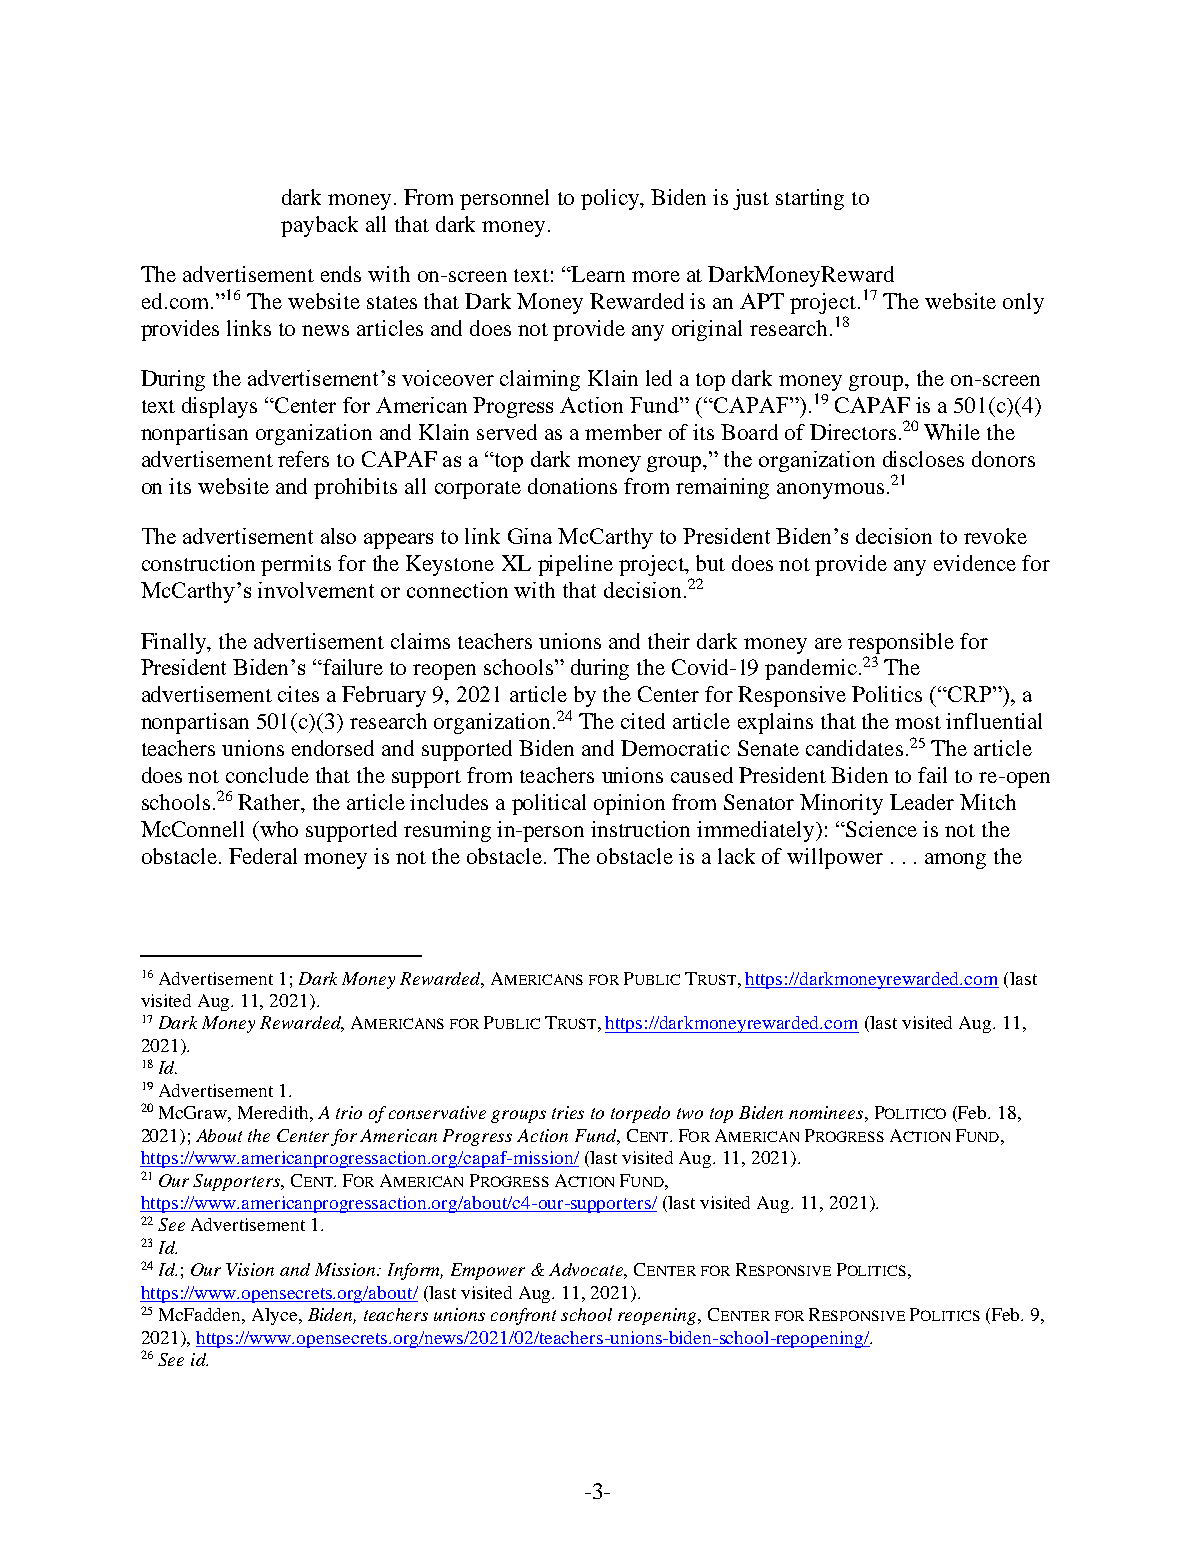  I want to click on two, so click(690, 1113).
